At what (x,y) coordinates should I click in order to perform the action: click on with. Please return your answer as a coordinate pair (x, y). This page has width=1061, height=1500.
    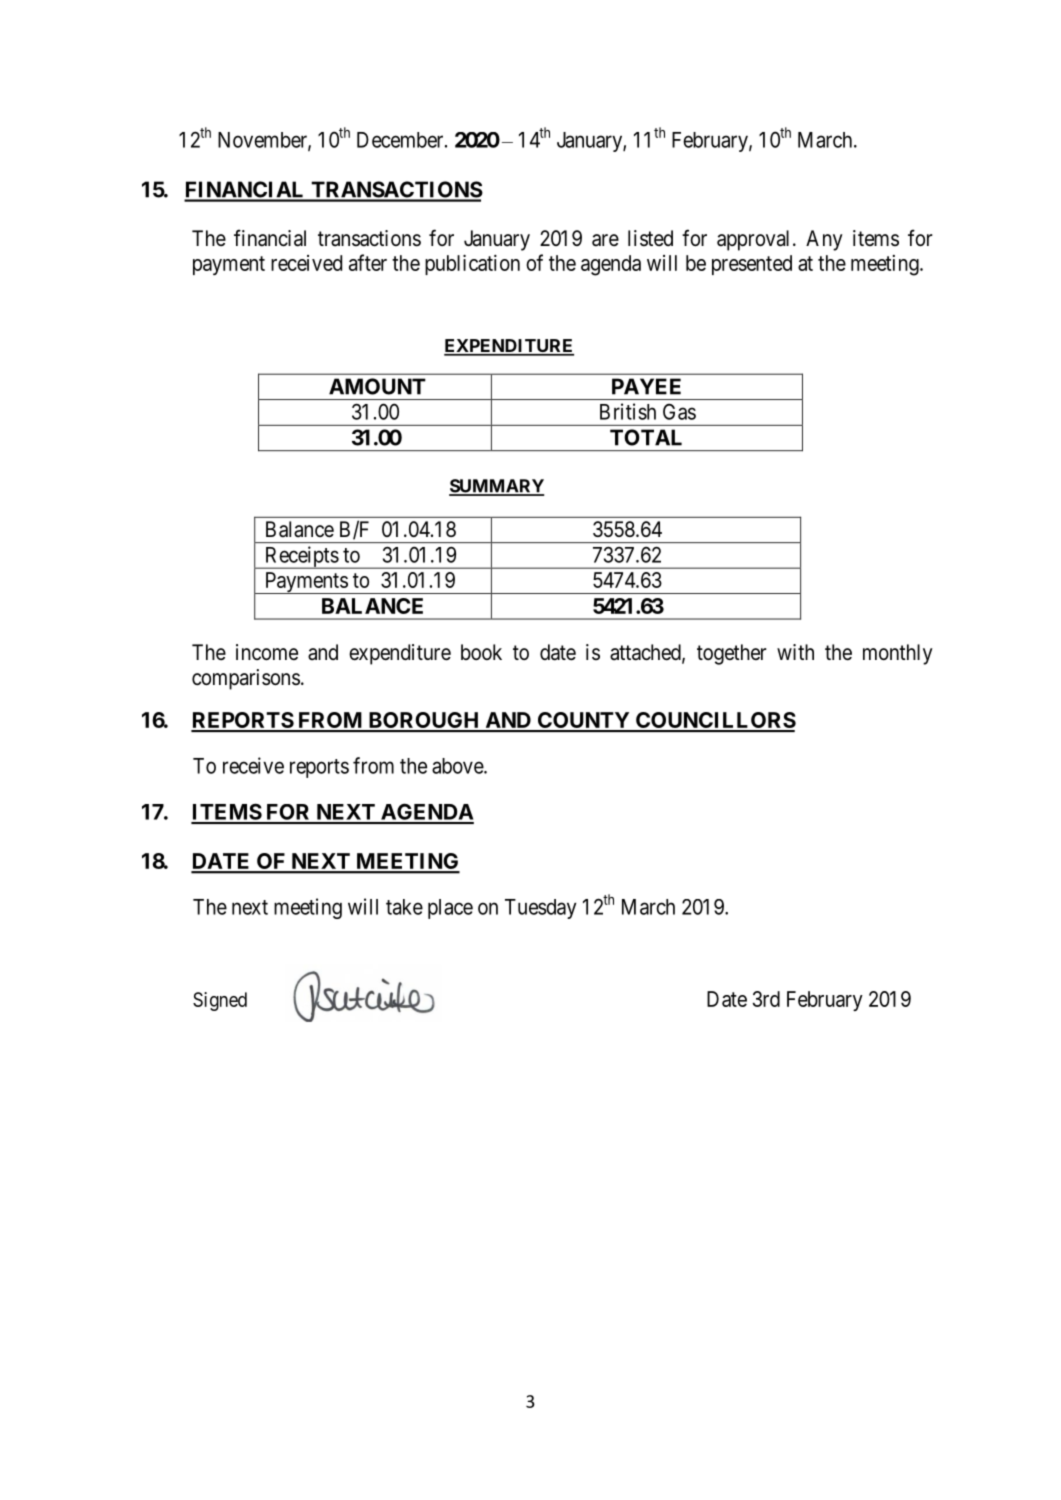
    Looking at the image, I should click on (795, 652).
